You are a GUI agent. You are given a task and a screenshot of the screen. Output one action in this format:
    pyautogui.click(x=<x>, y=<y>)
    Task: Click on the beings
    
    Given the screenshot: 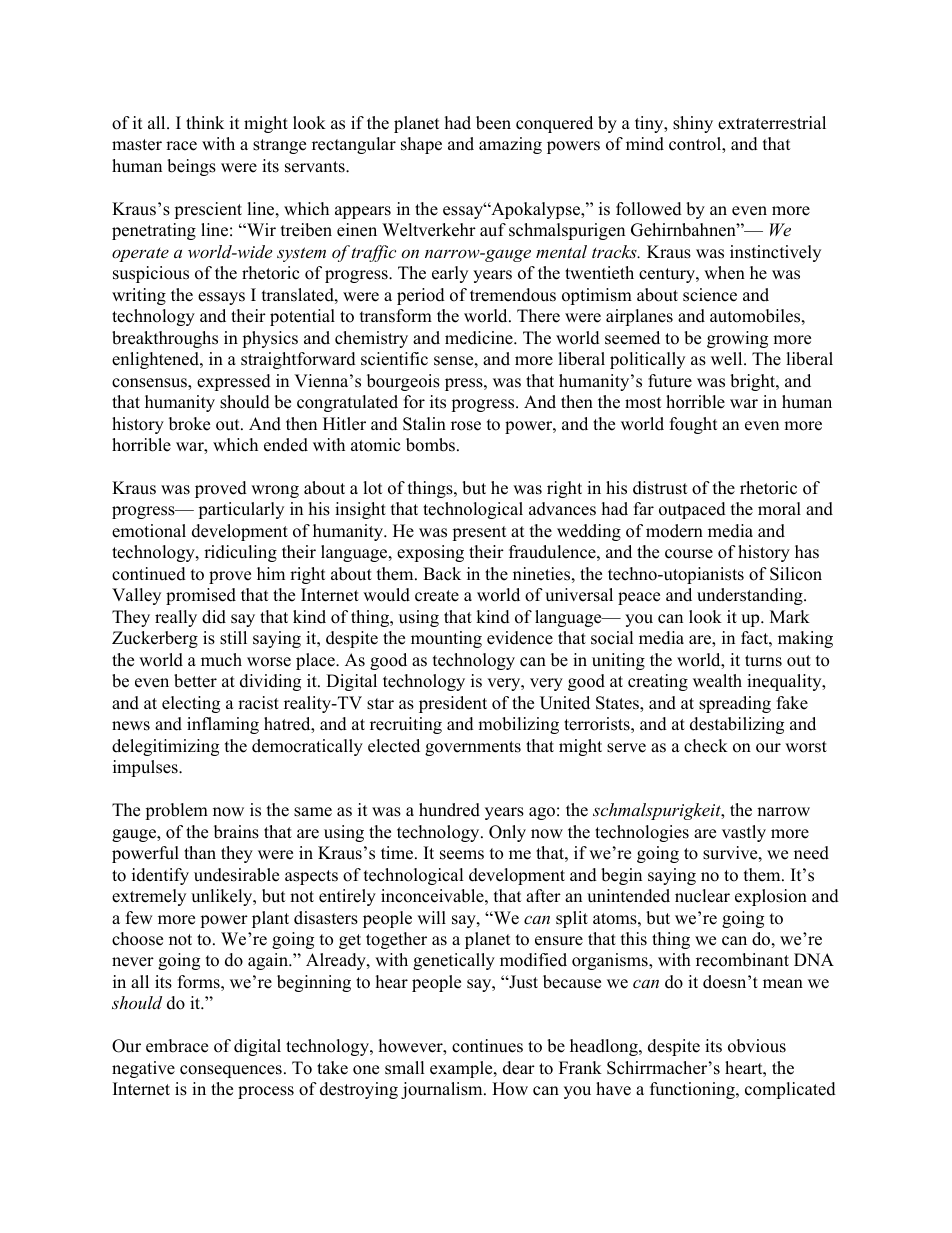 What is the action you would take?
    pyautogui.click(x=191, y=167)
